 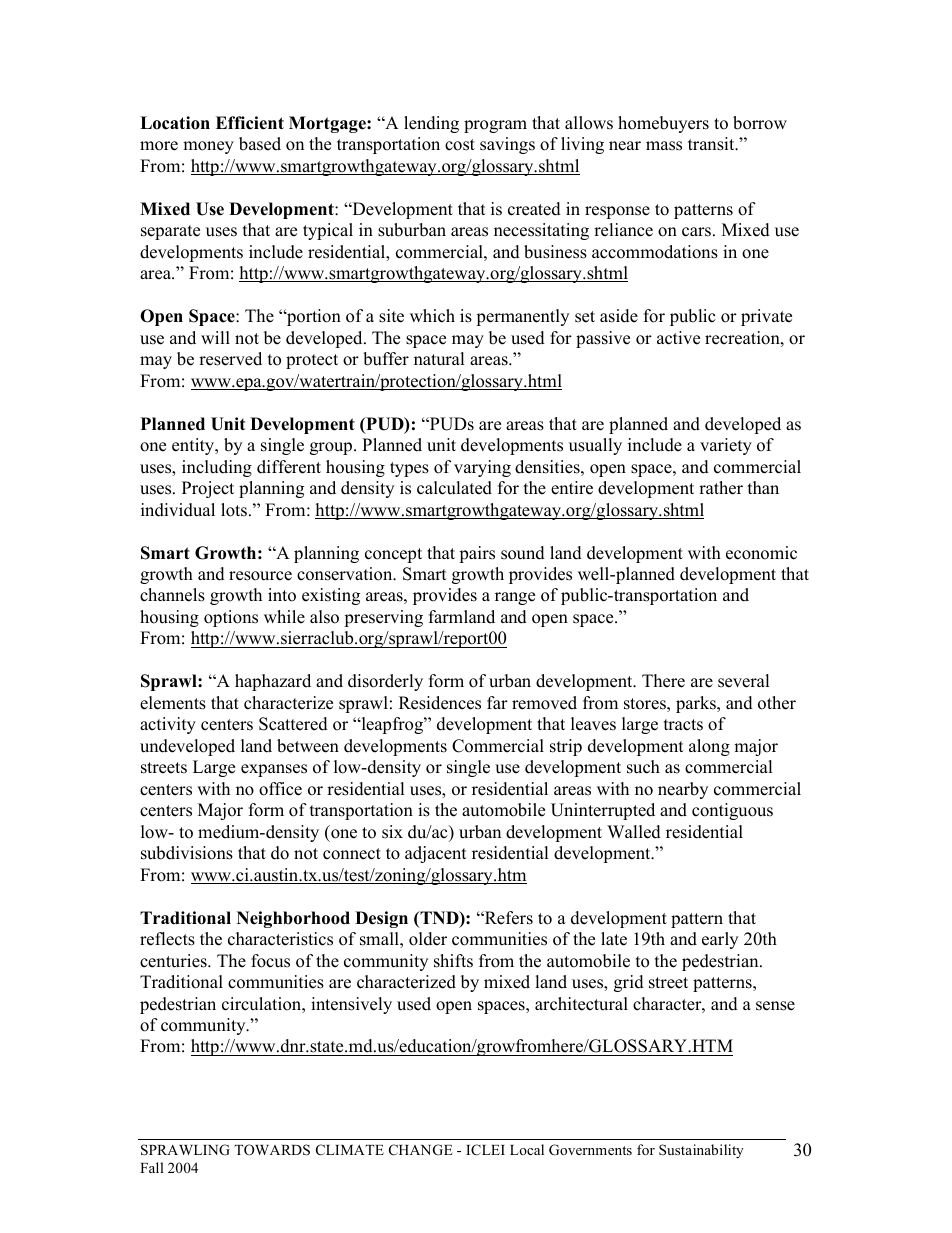 I want to click on Residences, so click(x=440, y=703).
